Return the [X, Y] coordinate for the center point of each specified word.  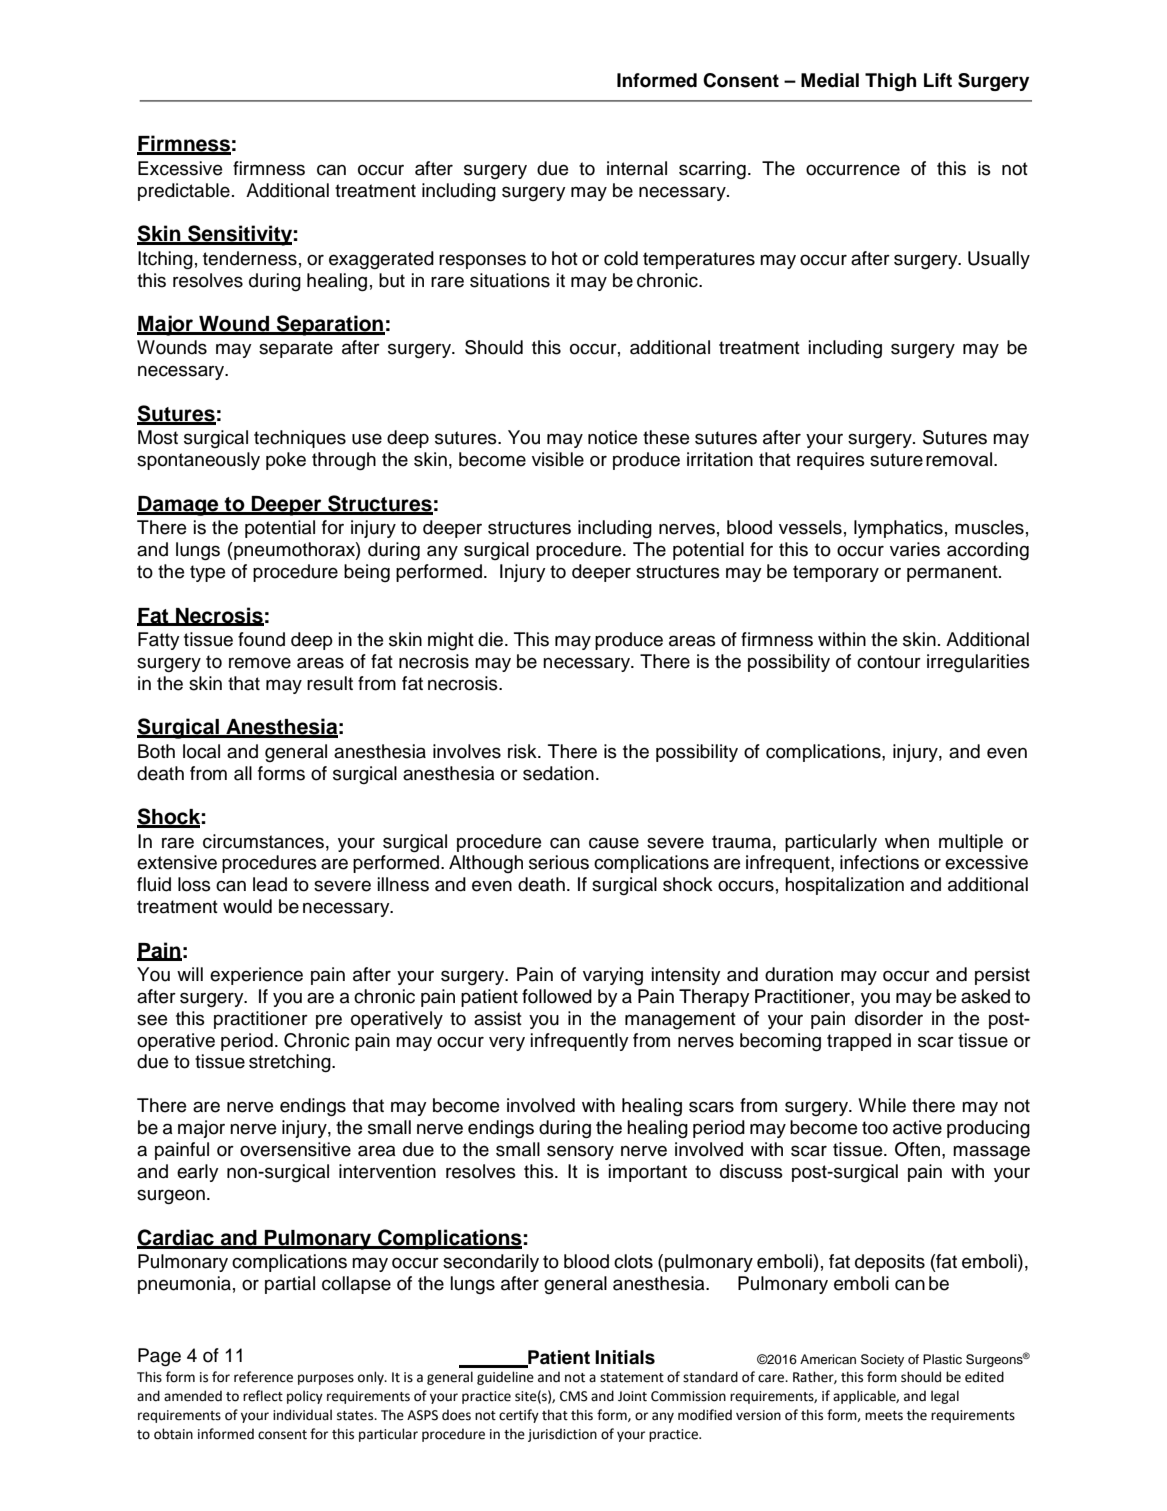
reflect [263, 1396]
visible [558, 459]
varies [915, 549]
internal [637, 168]
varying [613, 976]
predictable [184, 192]
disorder [889, 1018]
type [207, 573]
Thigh [890, 82]
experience [256, 976]
